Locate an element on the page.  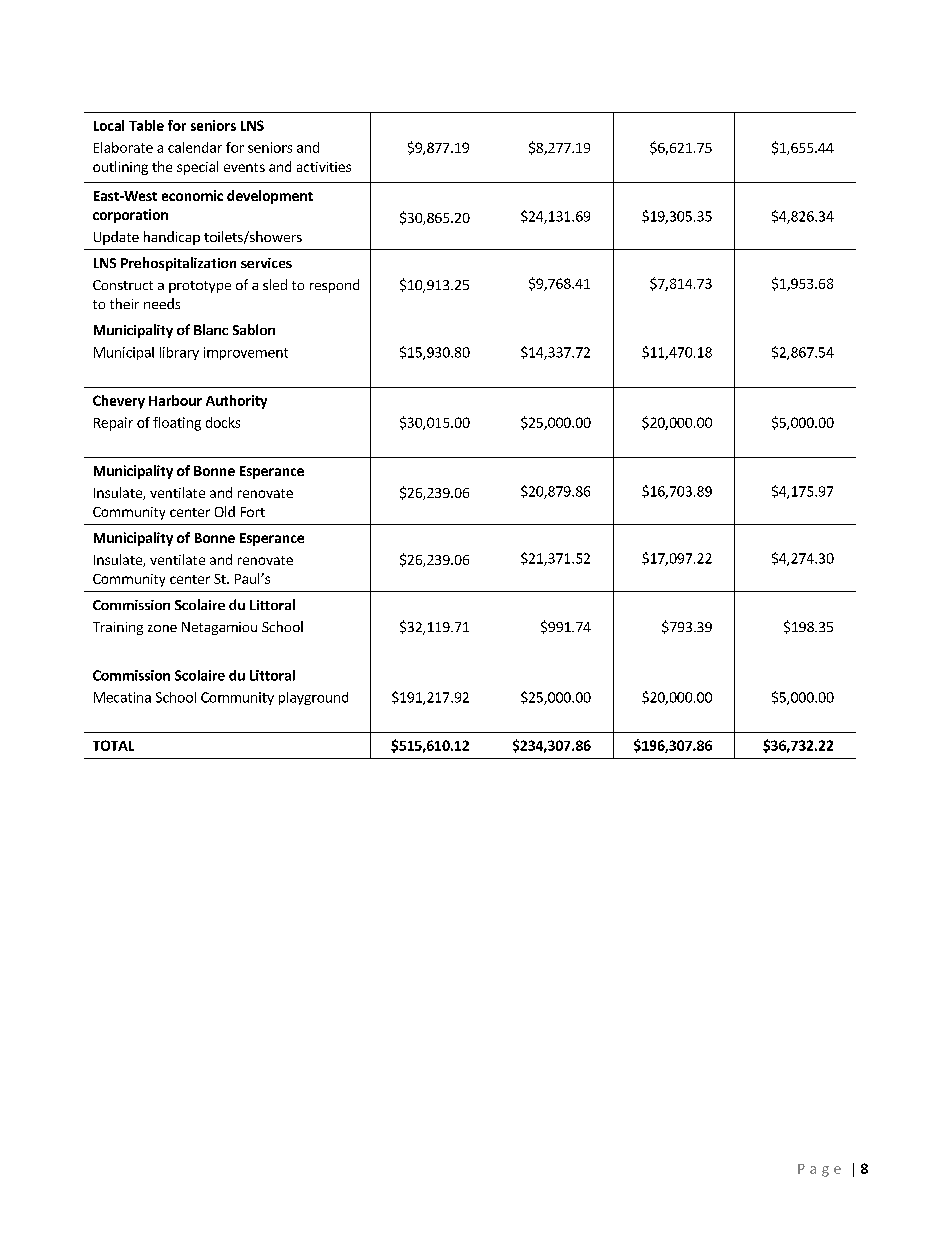
Fort is located at coordinates (253, 512).
